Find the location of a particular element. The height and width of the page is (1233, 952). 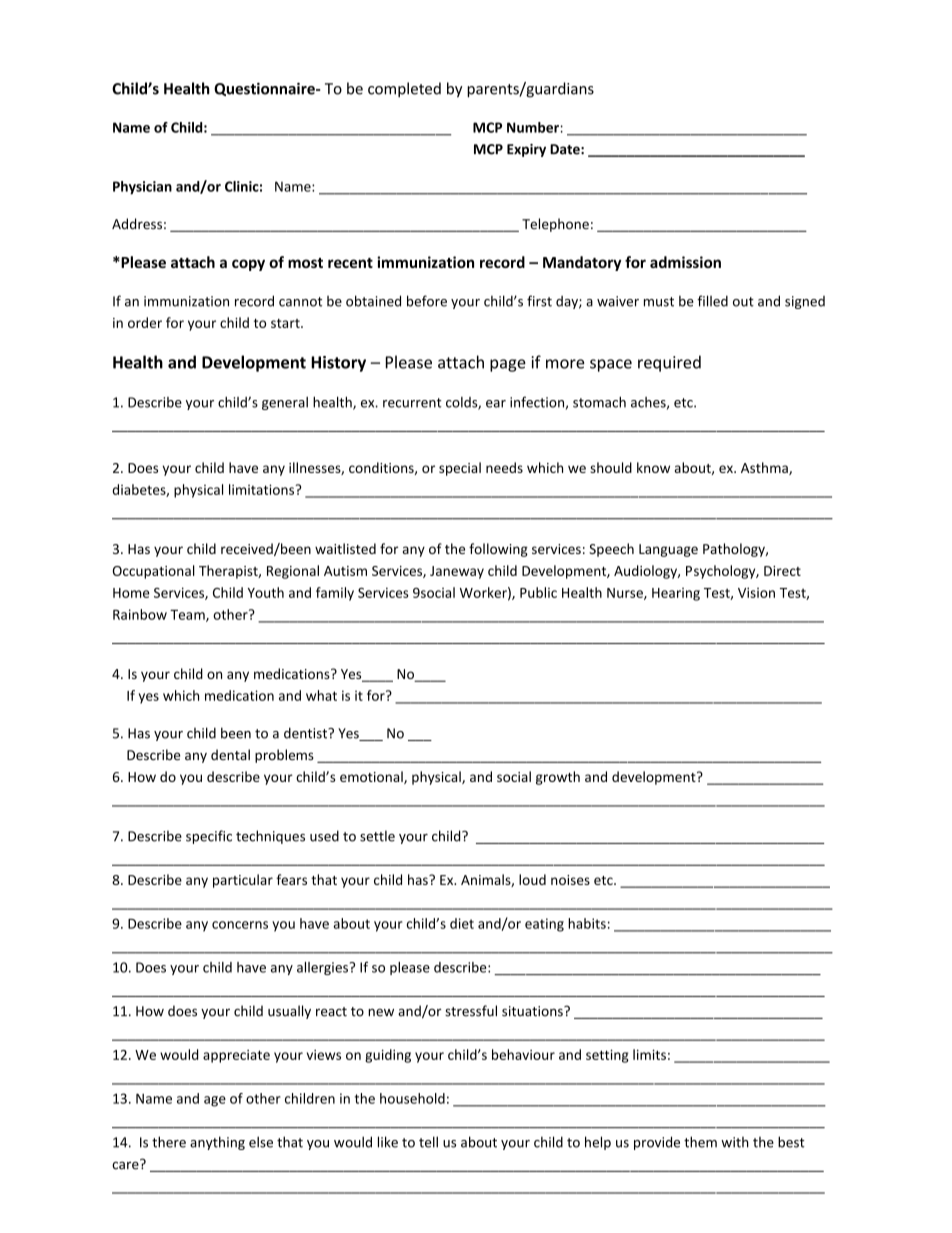

diet is located at coordinates (462, 923).
